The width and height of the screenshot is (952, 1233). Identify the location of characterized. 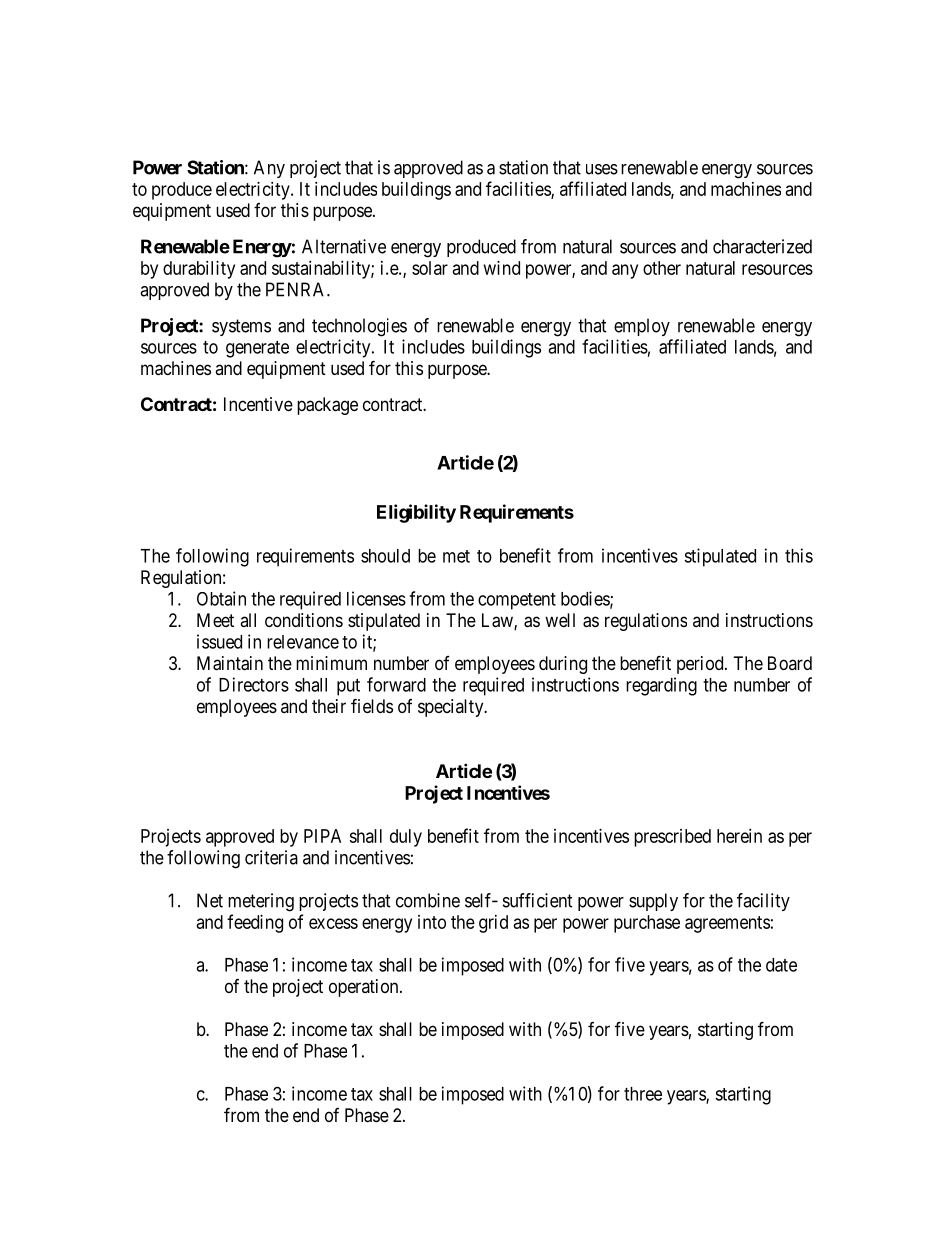
(762, 246).
